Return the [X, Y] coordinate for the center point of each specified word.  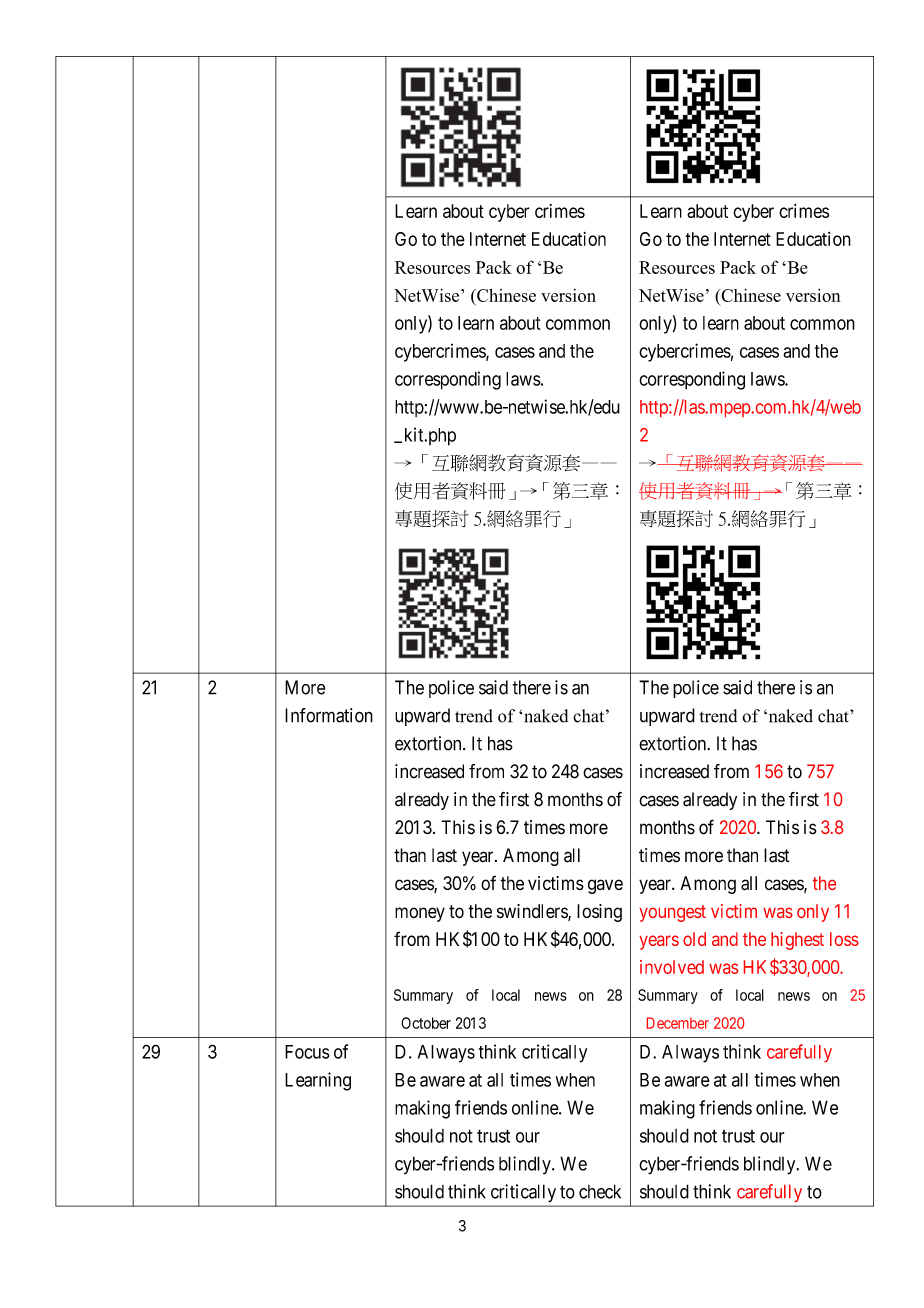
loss [844, 939]
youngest [672, 913]
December [678, 1023]
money [420, 914]
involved [672, 967]
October [426, 1023]
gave [605, 886]
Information [329, 715]
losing [599, 913]
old [694, 939]
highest [797, 941]
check [600, 1191]
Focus [307, 1052]
